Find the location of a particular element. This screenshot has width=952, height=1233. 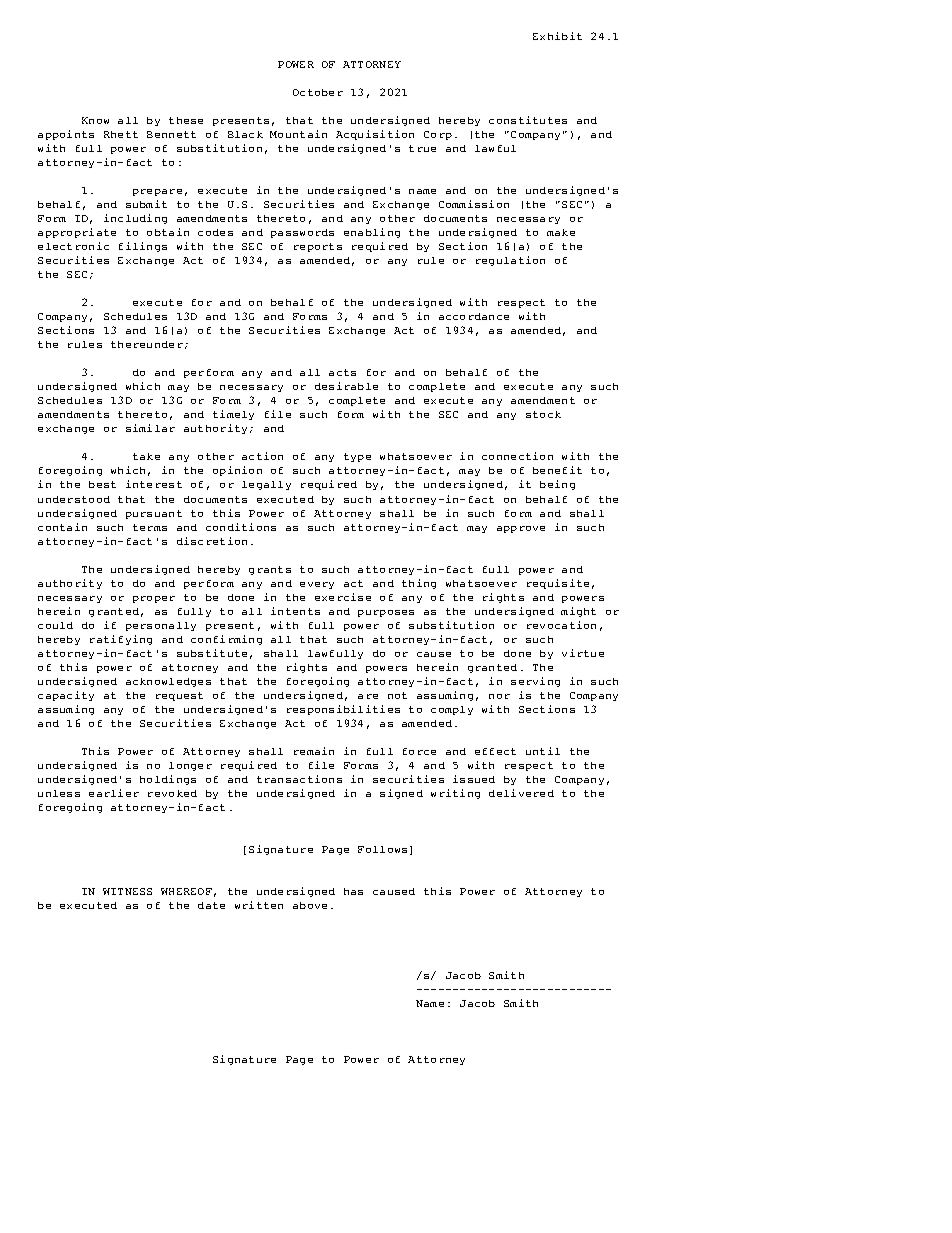

filings is located at coordinates (143, 247).
